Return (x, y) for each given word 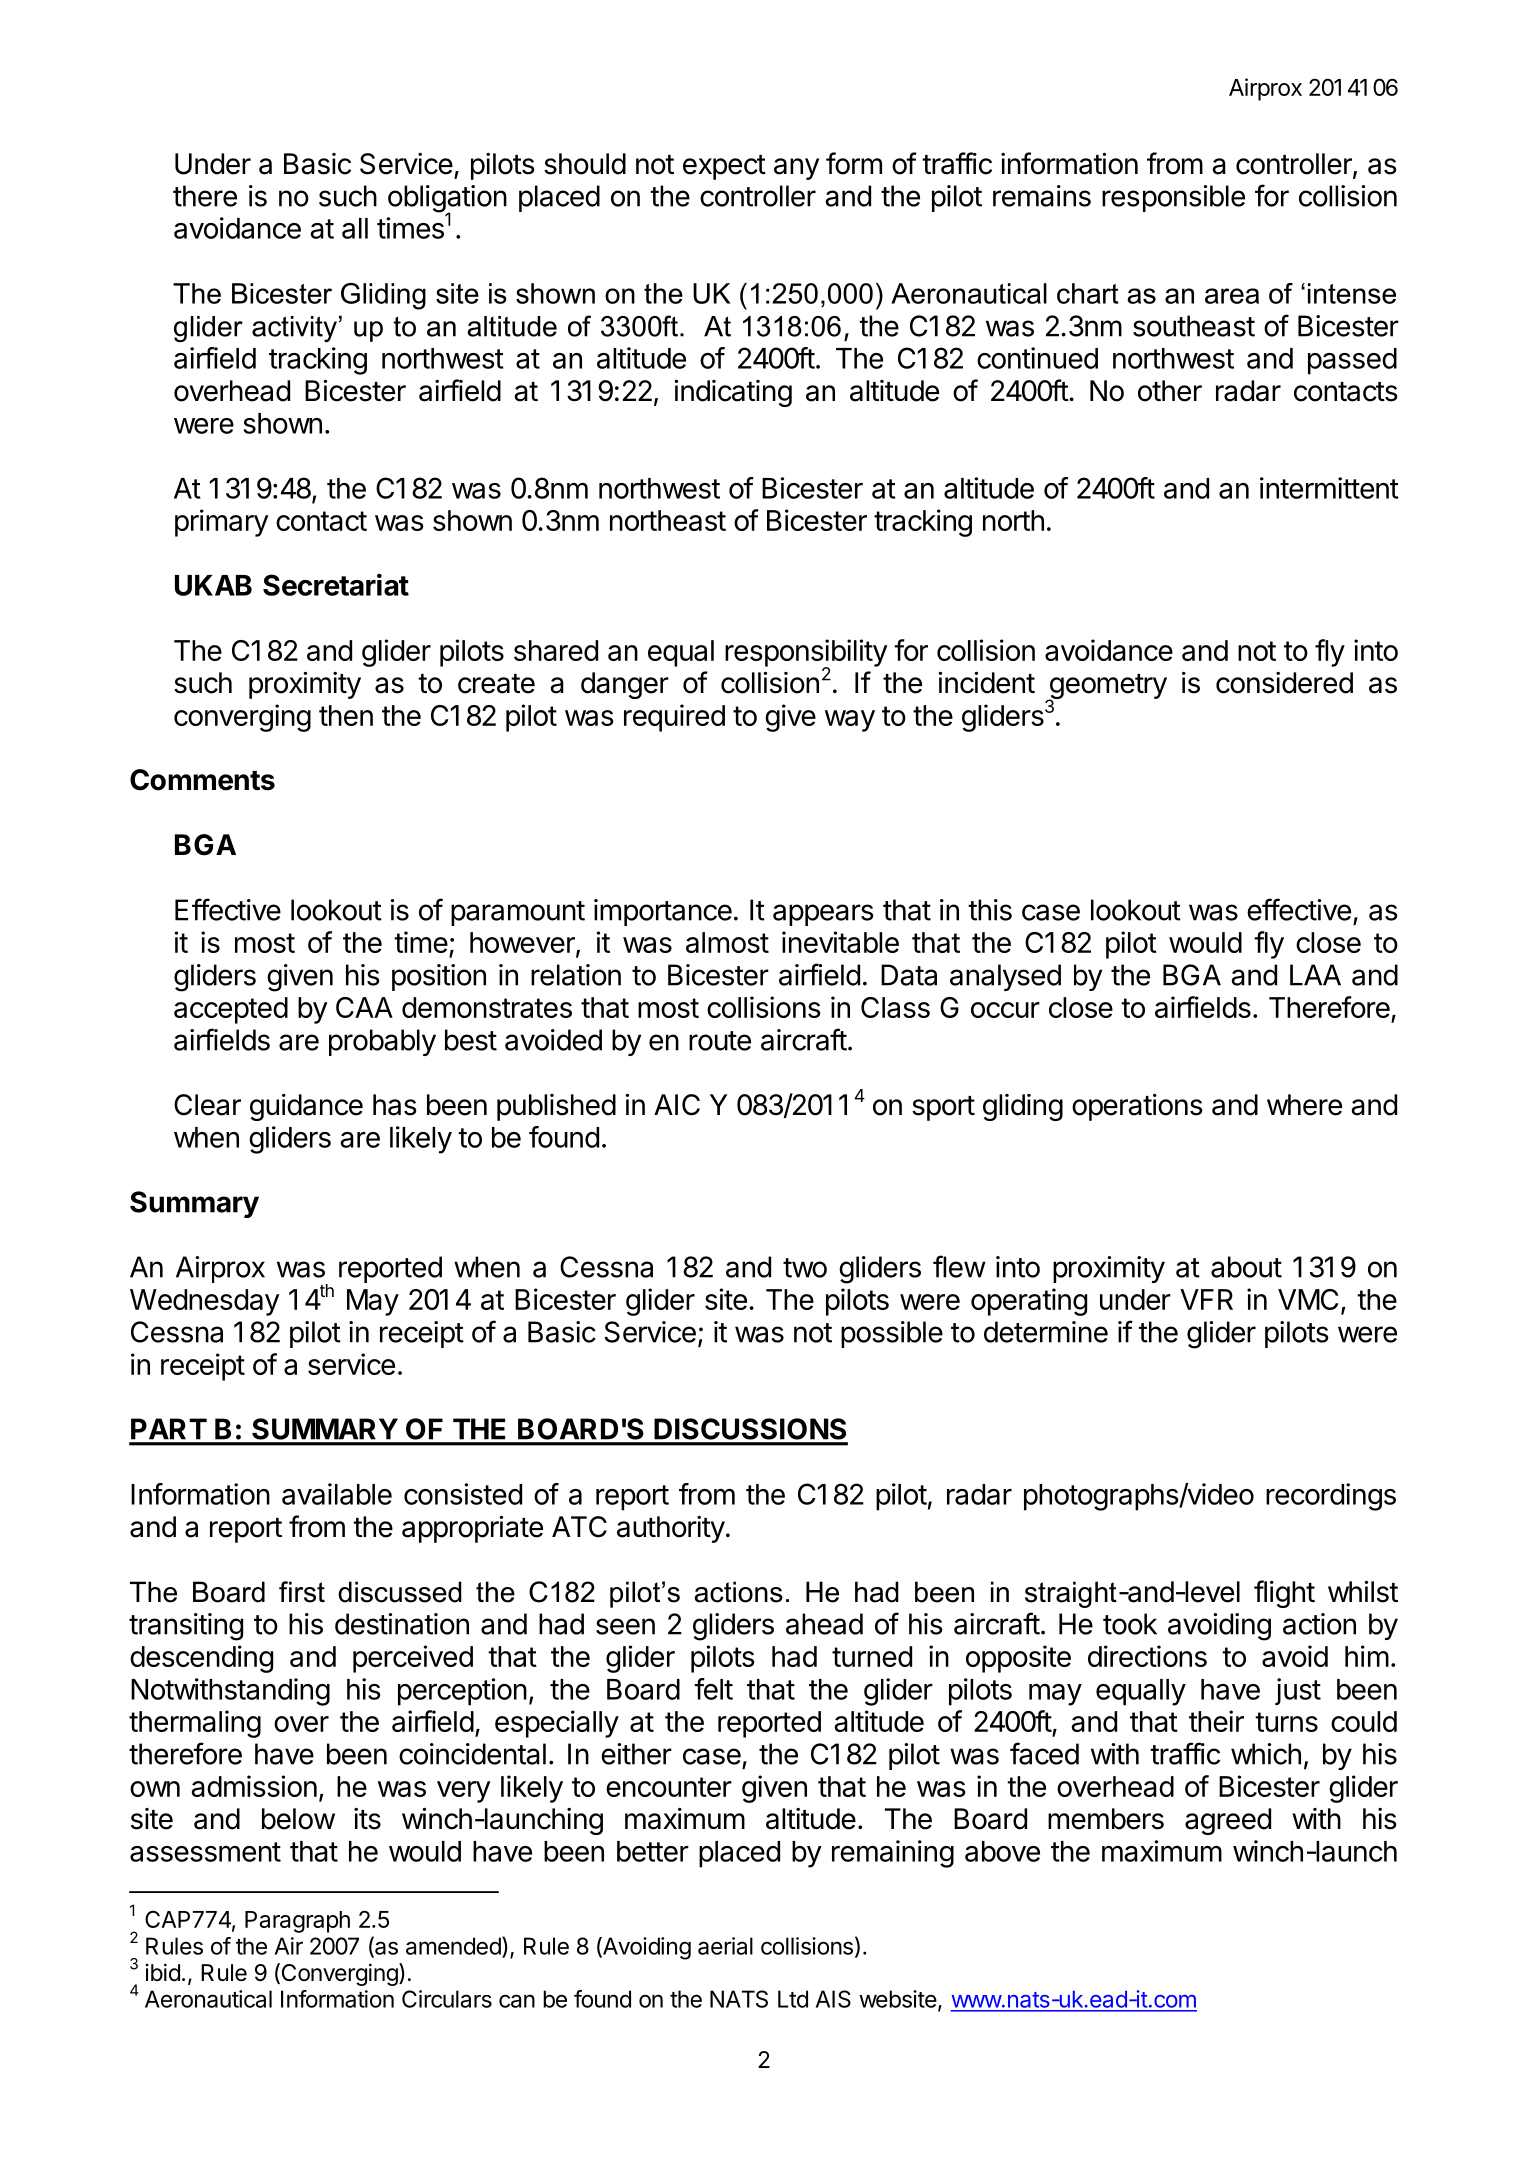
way (850, 721)
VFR (1206, 1299)
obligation (447, 200)
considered (1284, 683)
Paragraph (297, 1922)
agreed (1228, 1821)
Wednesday (205, 1302)
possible (892, 1334)
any (796, 169)
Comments (202, 780)
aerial (725, 1946)
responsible (1173, 198)
